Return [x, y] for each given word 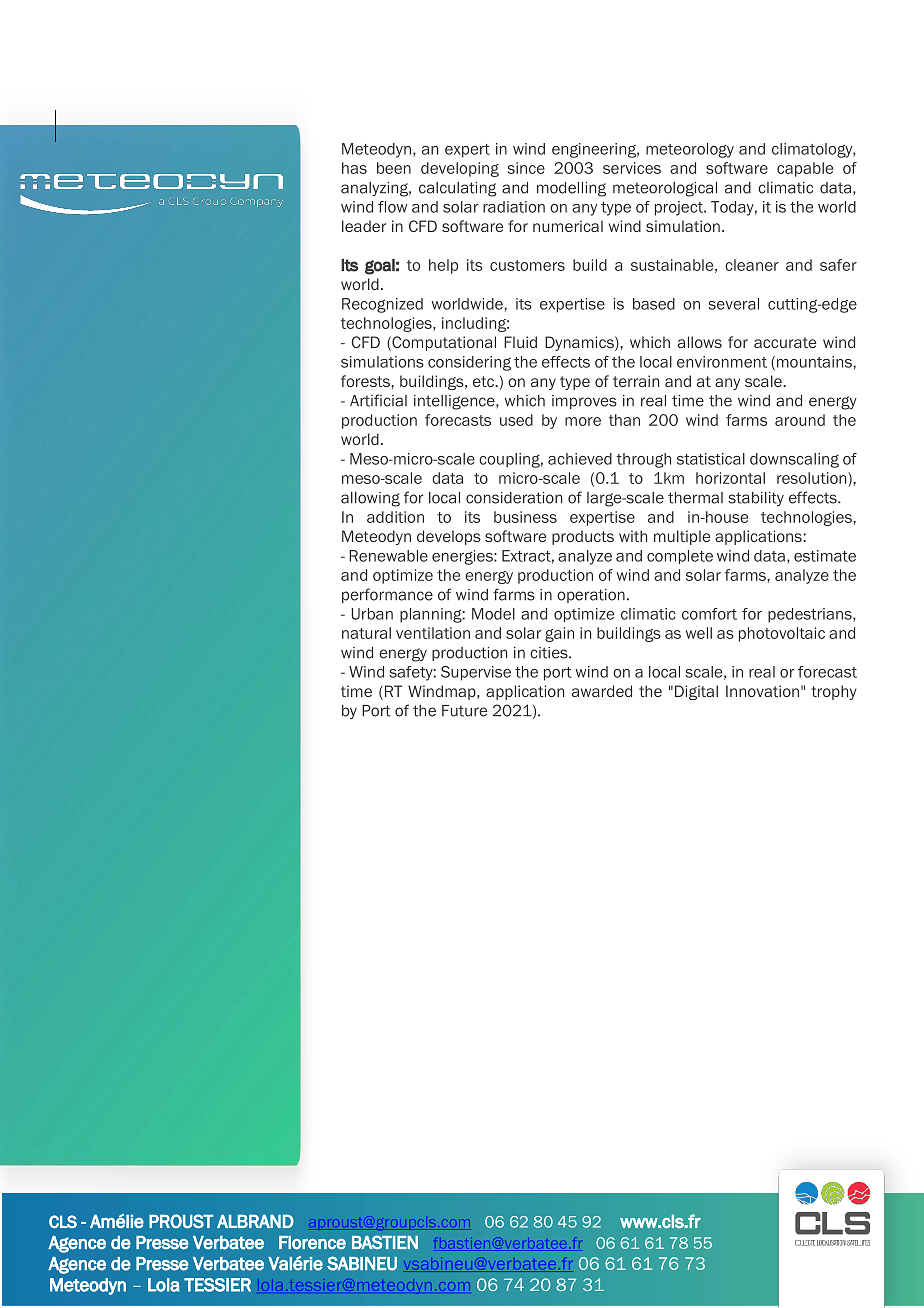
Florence [312, 1243]
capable [805, 169]
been [394, 168]
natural [366, 633]
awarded [602, 691]
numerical [568, 226]
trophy [834, 692]
